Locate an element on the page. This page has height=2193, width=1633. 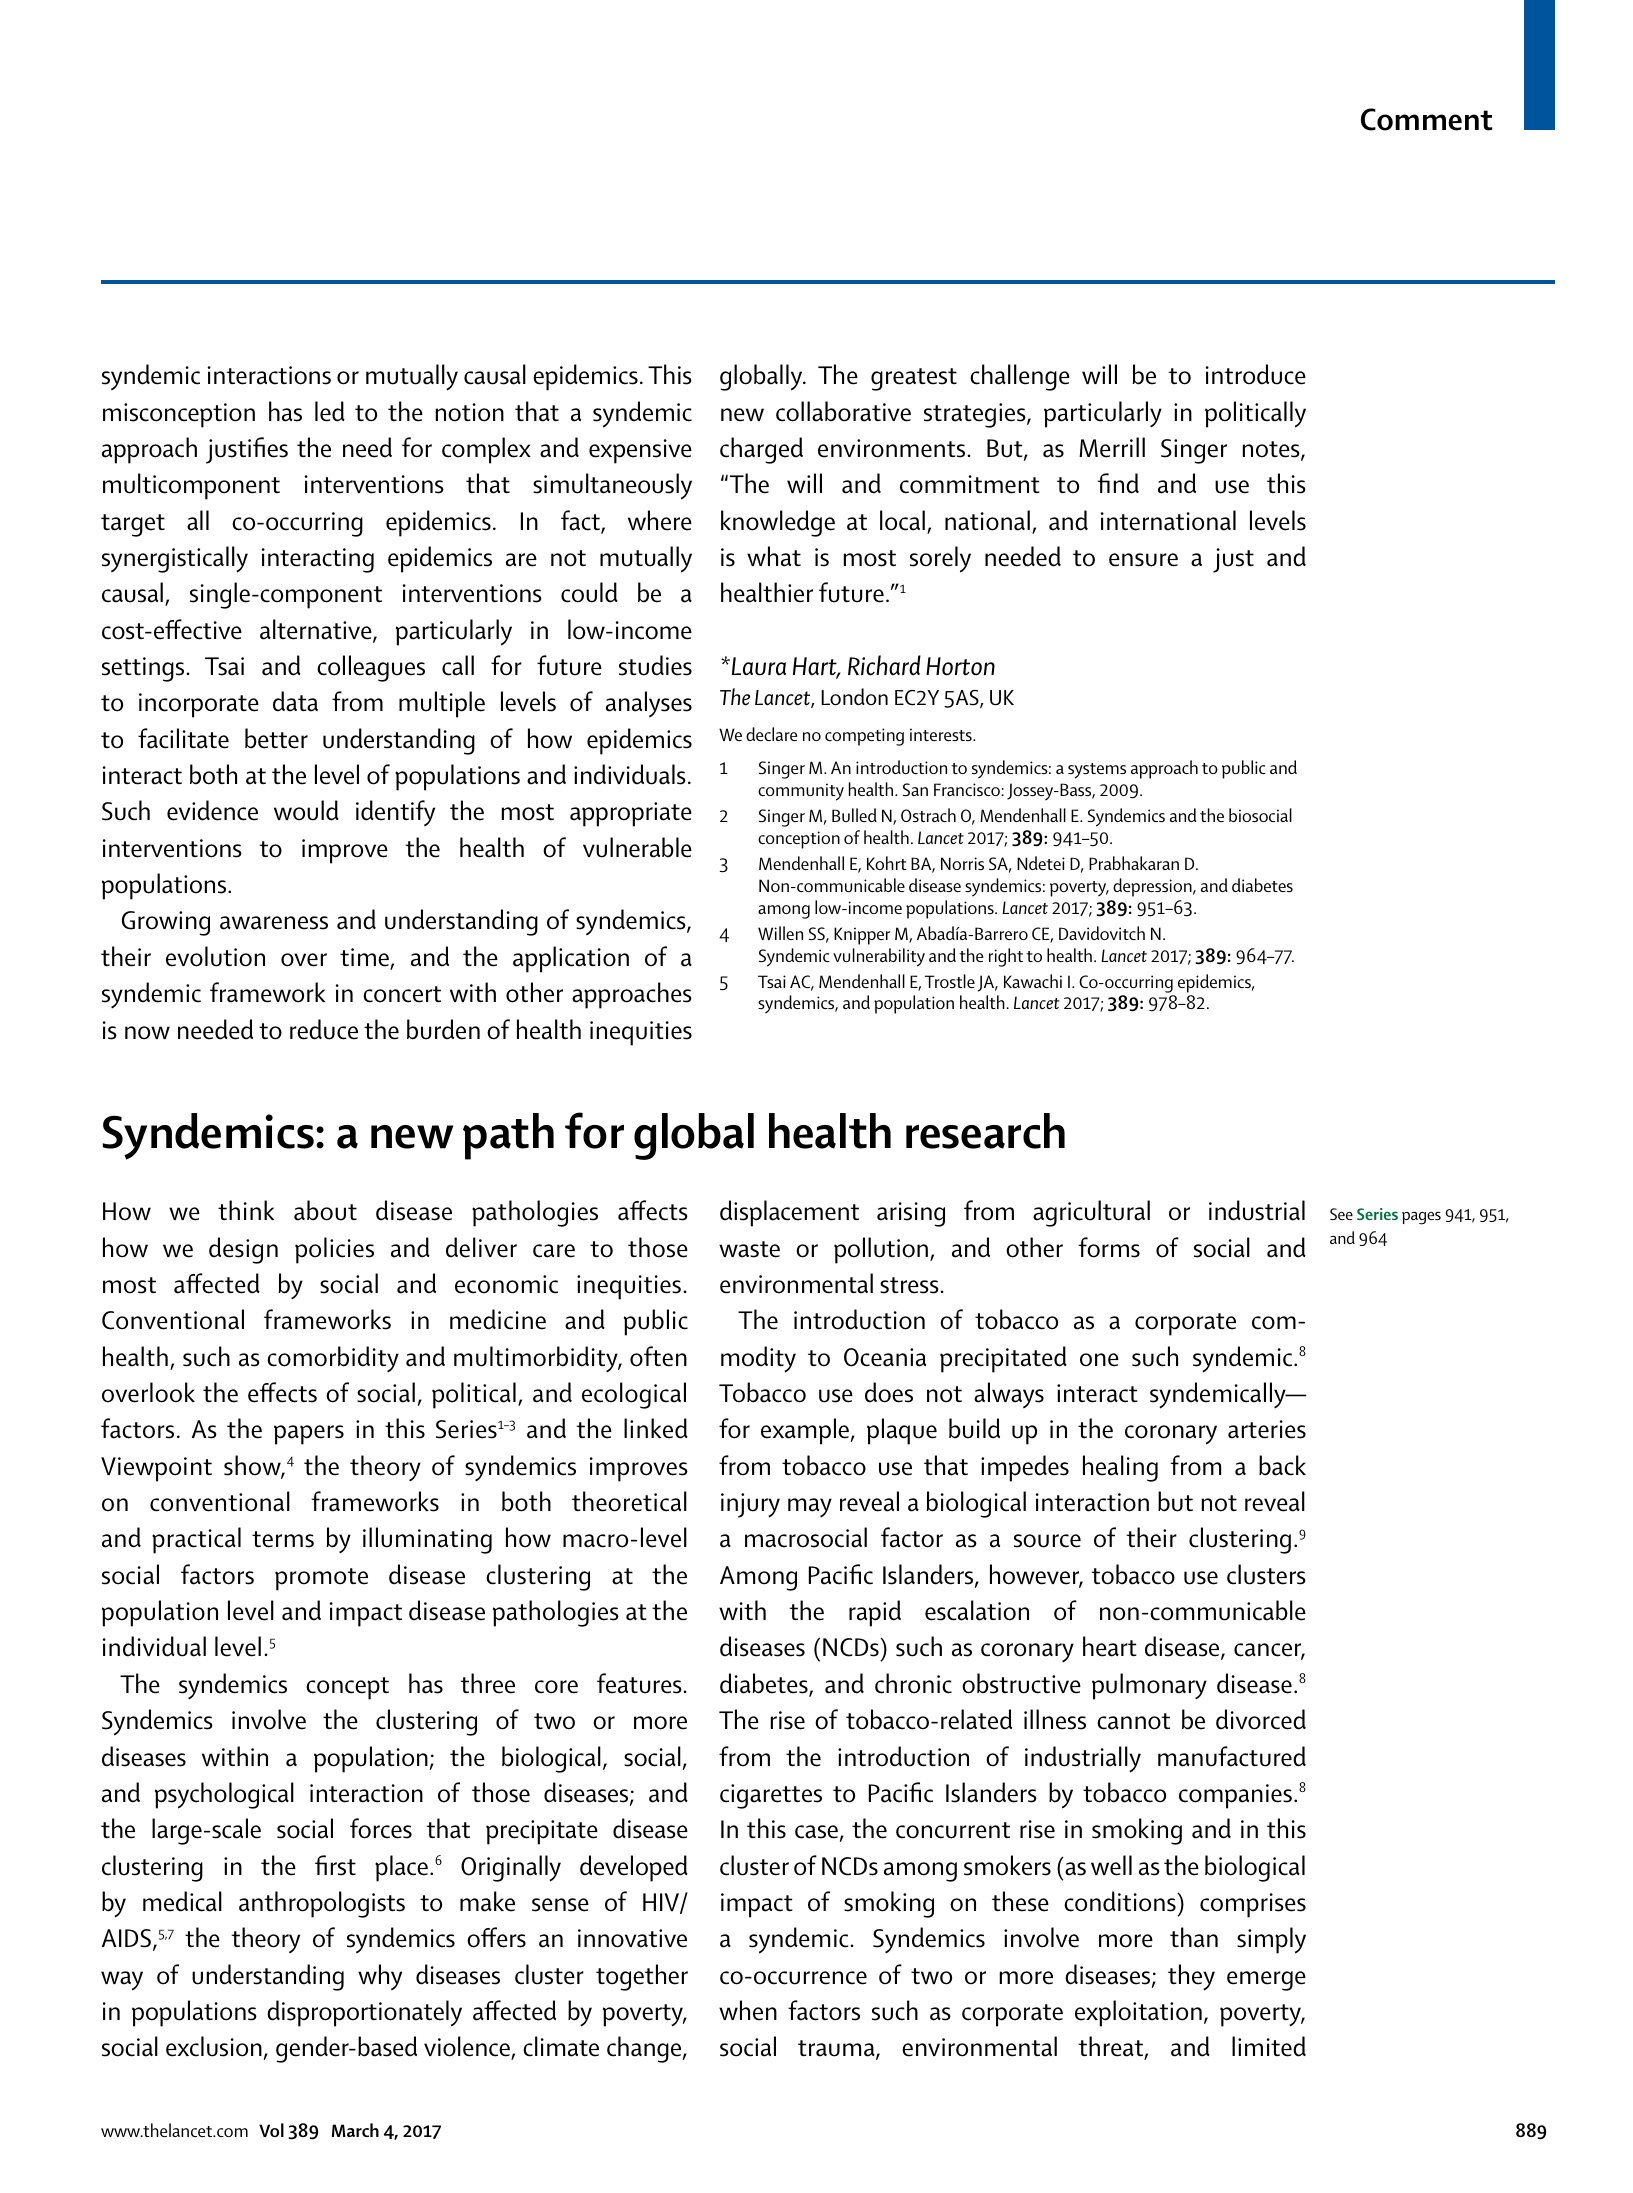
injury is located at coordinates (750, 1505).
